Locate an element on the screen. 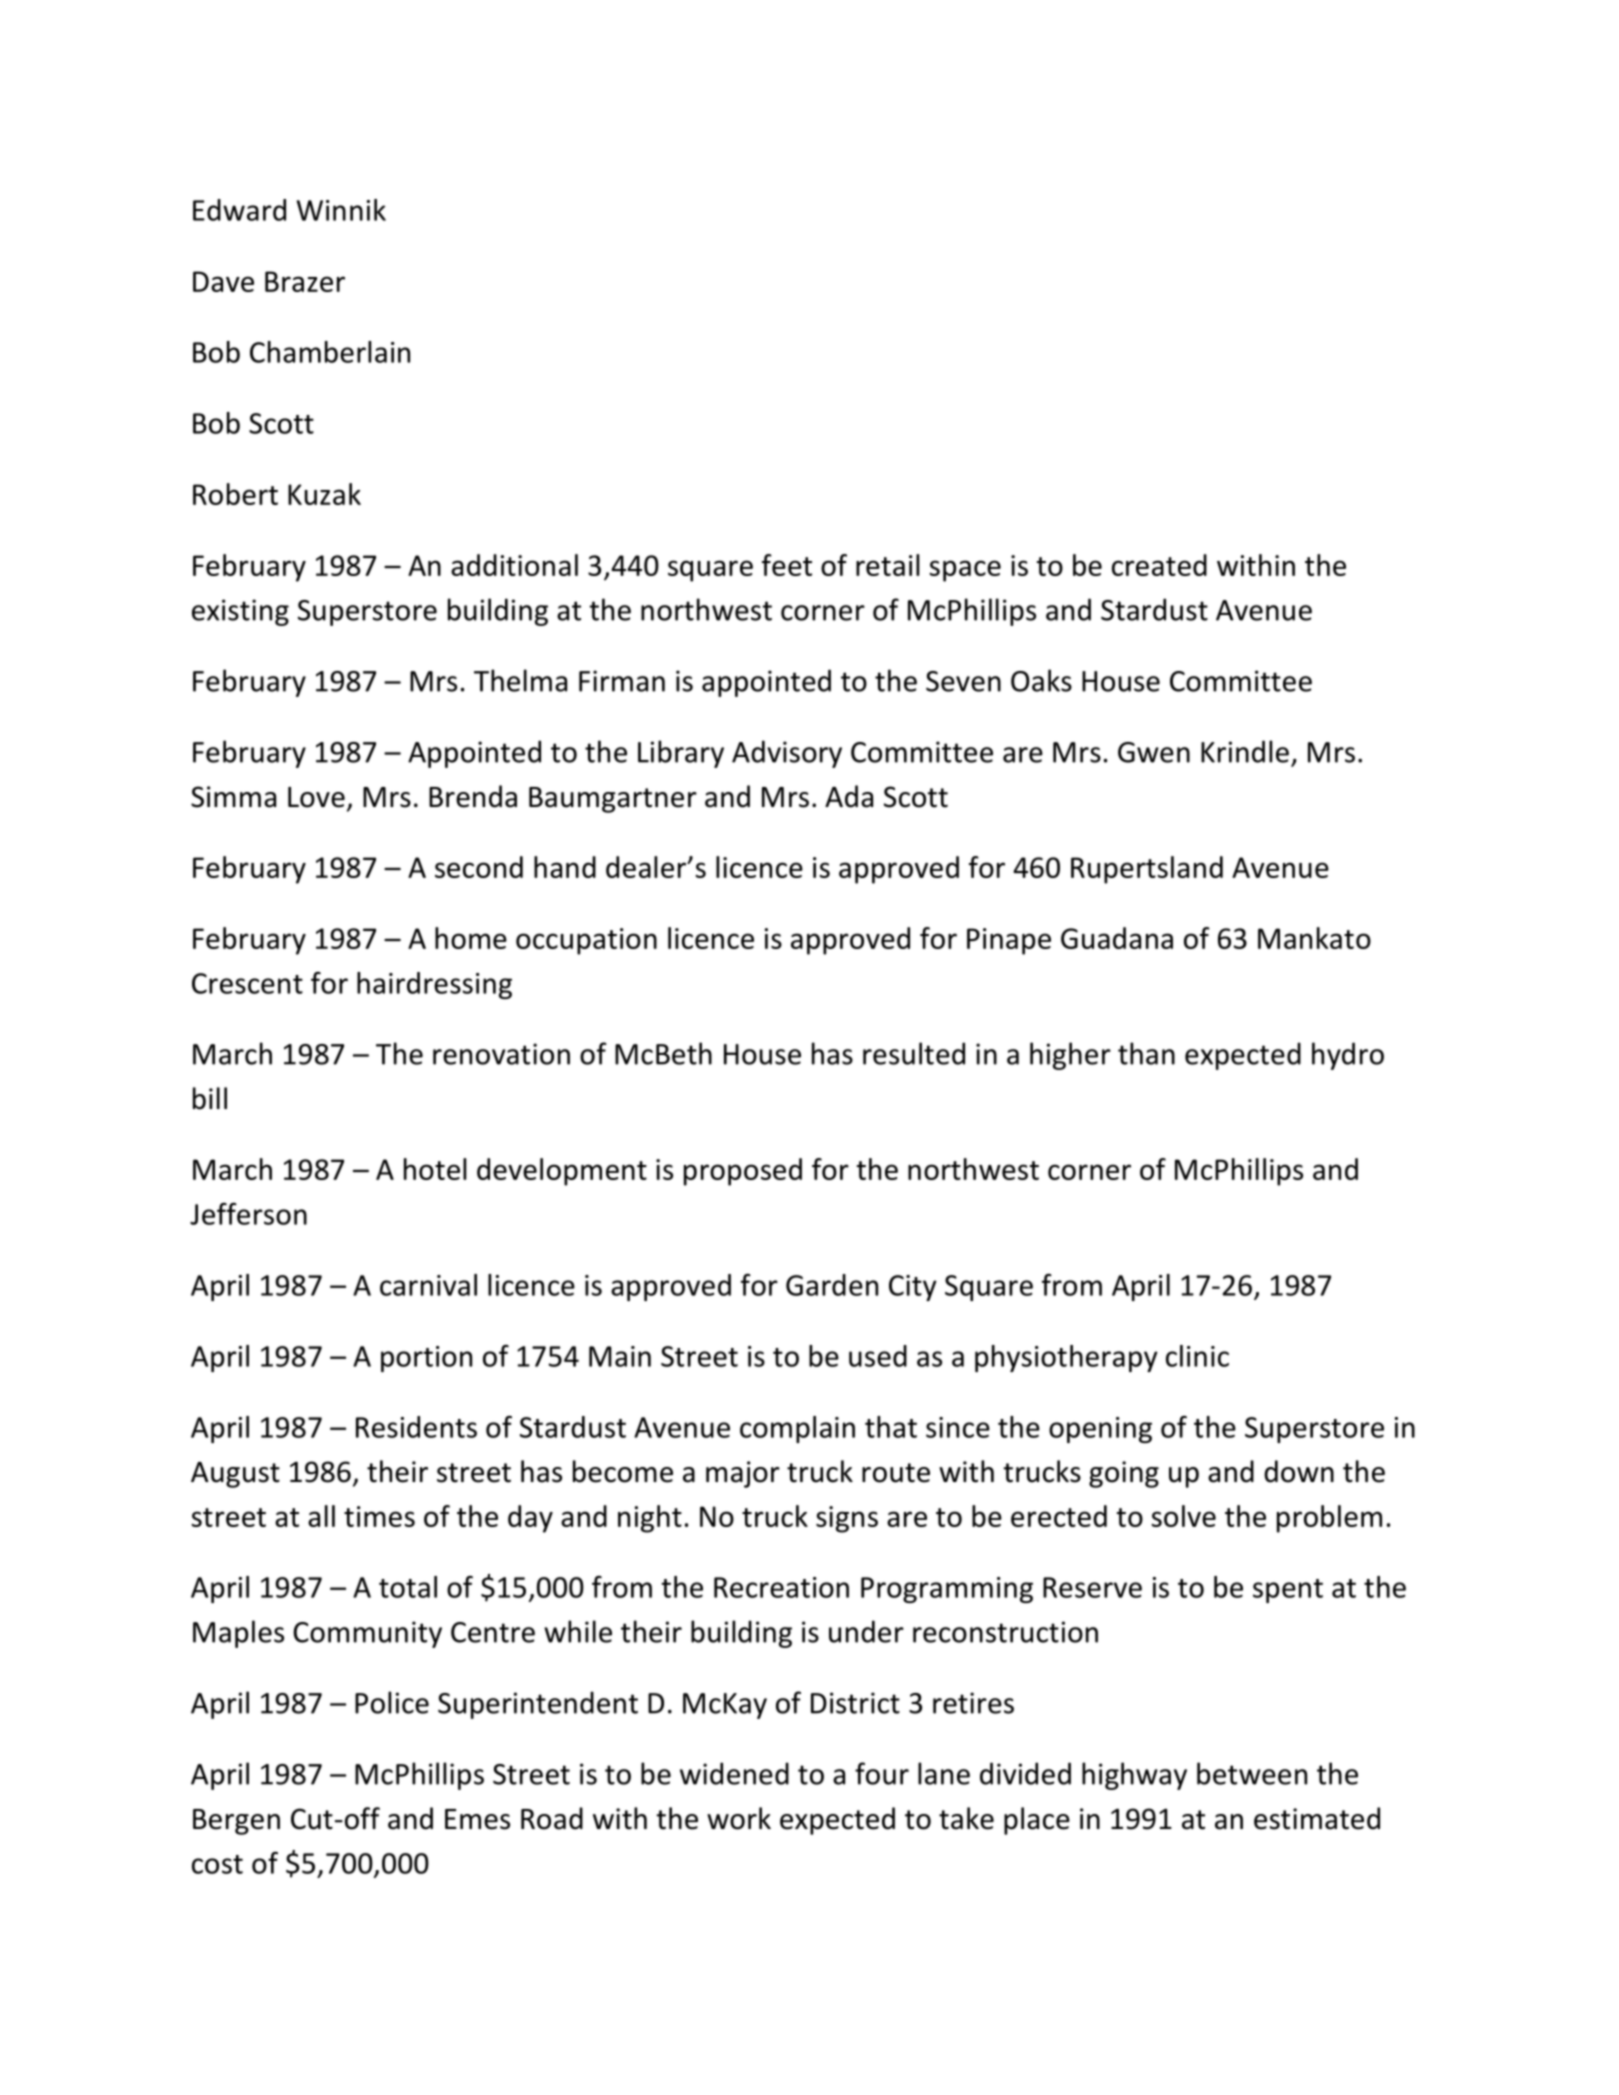 Image resolution: width=1619 pixels, height=2095 pixels. Love is located at coordinates (316, 797).
